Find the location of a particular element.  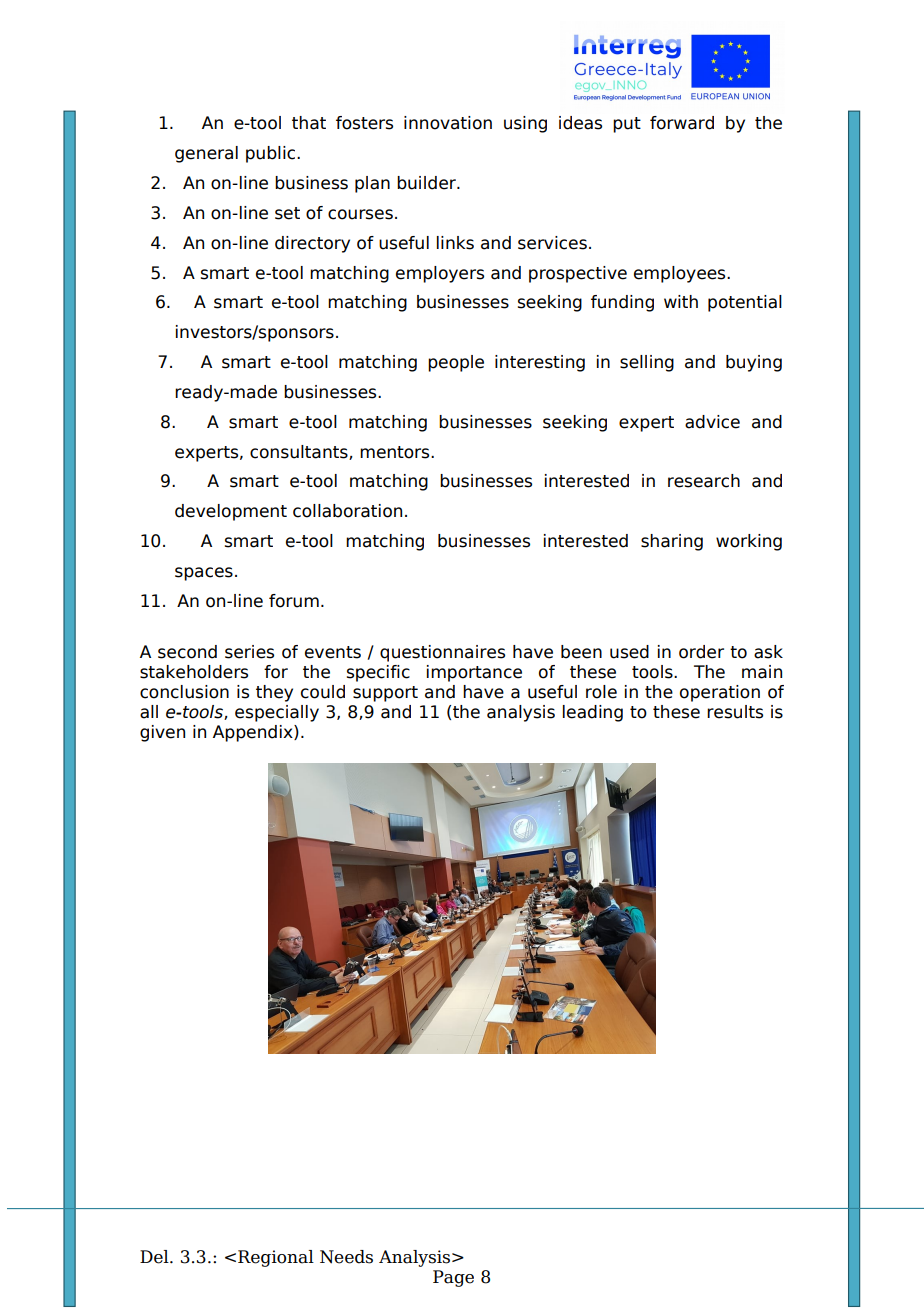

Regional is located at coordinates (276, 1258).
